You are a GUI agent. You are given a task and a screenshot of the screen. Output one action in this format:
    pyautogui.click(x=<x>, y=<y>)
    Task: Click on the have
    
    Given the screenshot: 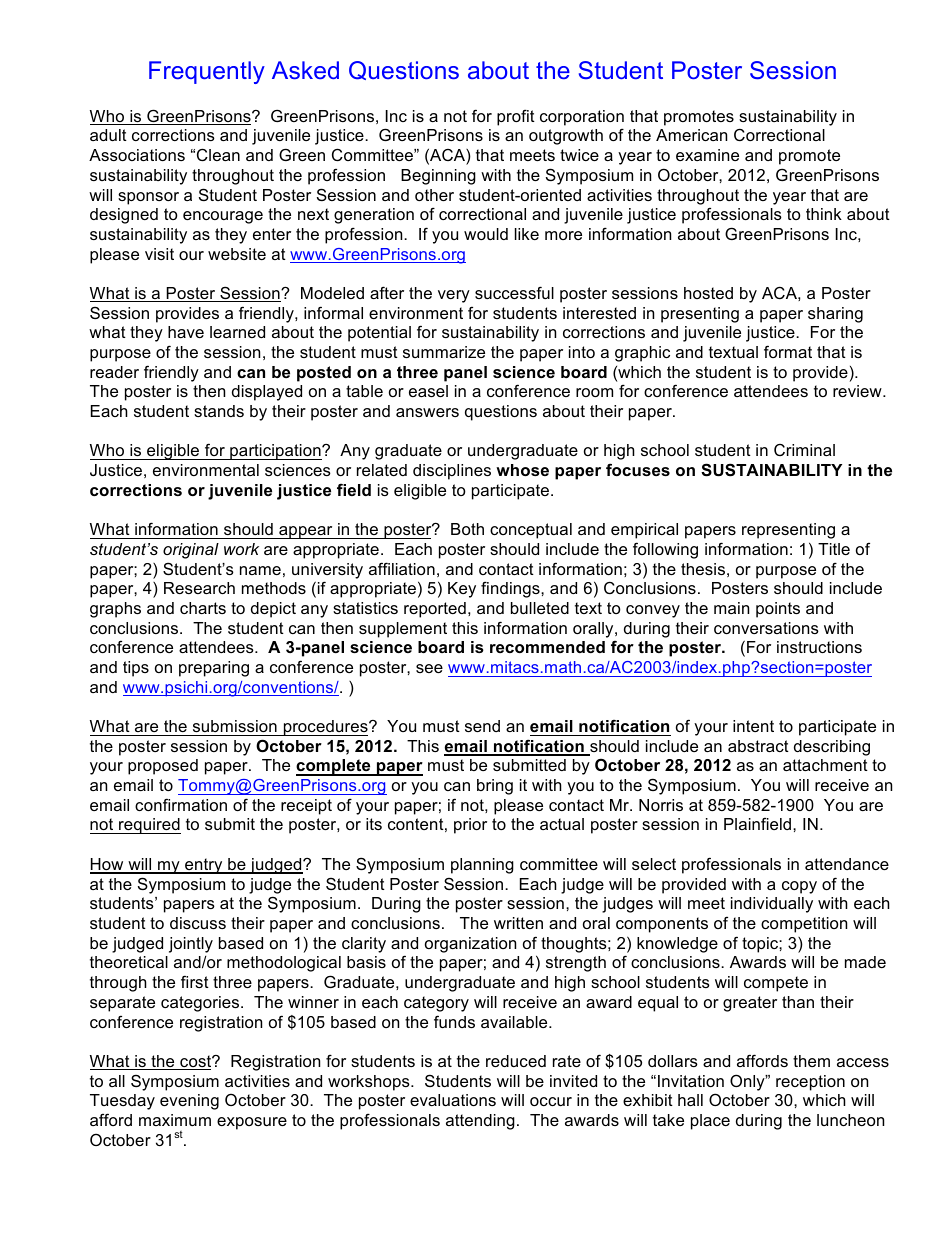 What is the action you would take?
    pyautogui.click(x=186, y=332)
